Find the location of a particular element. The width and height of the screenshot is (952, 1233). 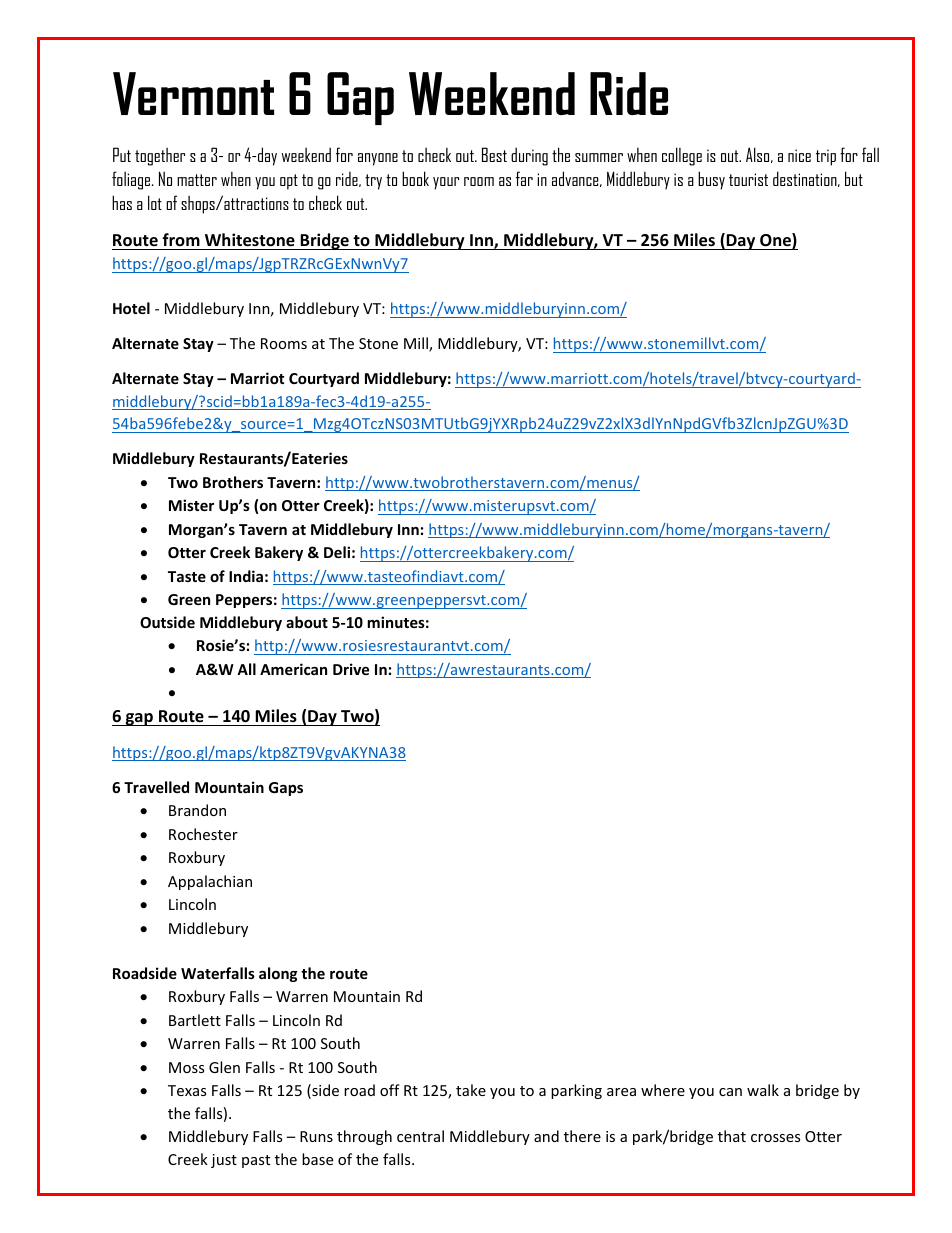

Vermont is located at coordinates (193, 93).
